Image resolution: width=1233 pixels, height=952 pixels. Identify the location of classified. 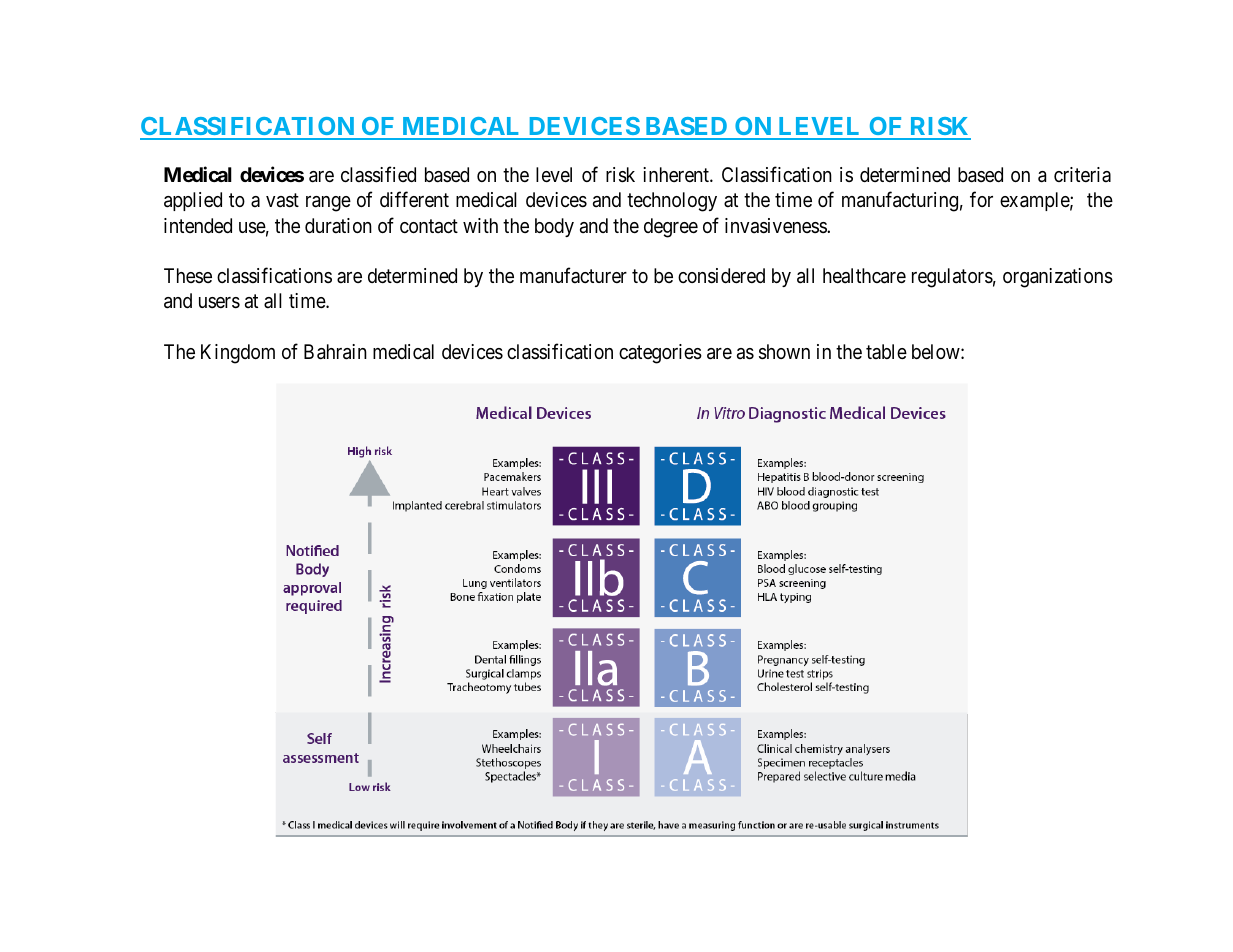
(378, 174).
